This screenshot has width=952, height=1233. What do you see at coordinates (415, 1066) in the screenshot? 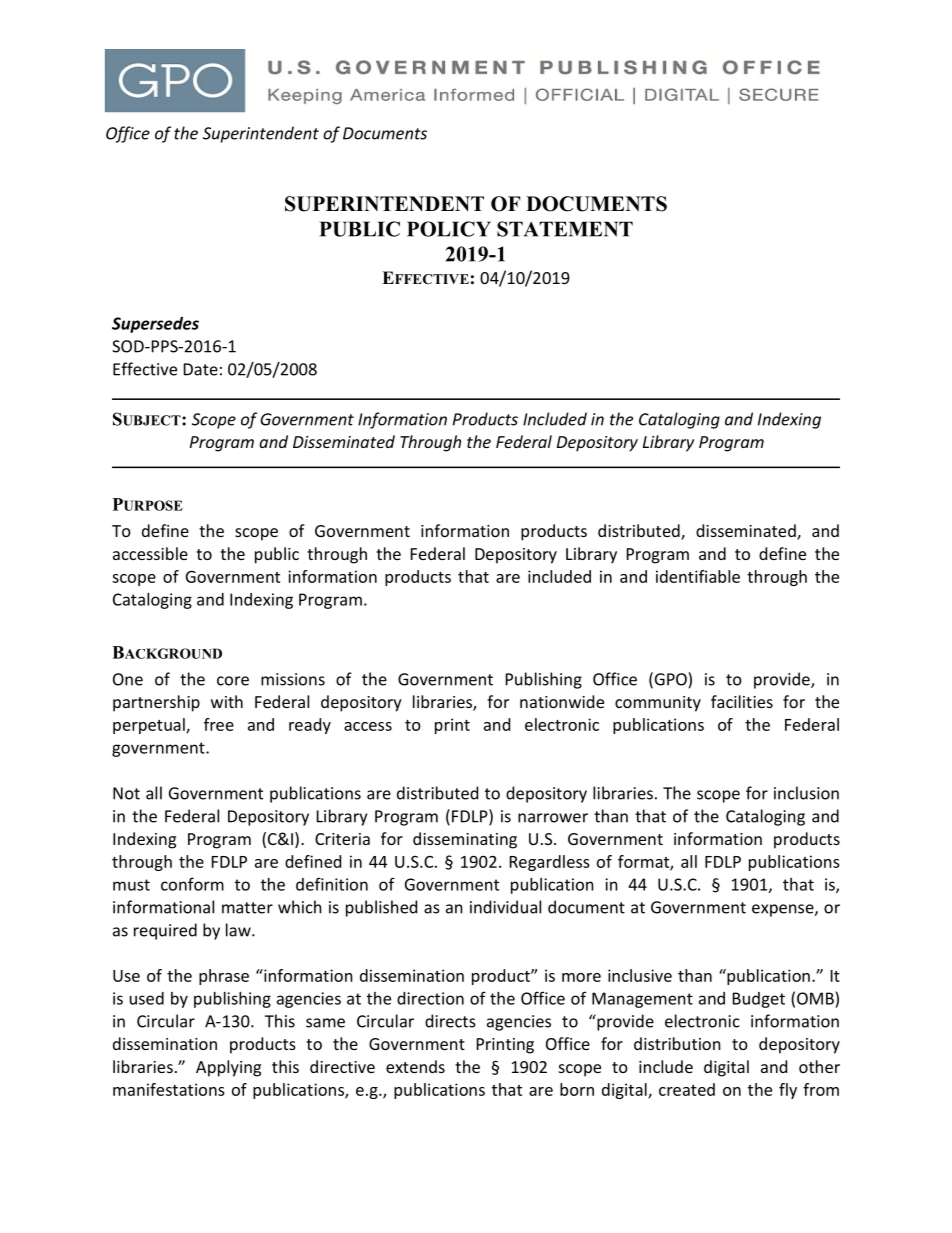
I see `extends` at bounding box center [415, 1066].
